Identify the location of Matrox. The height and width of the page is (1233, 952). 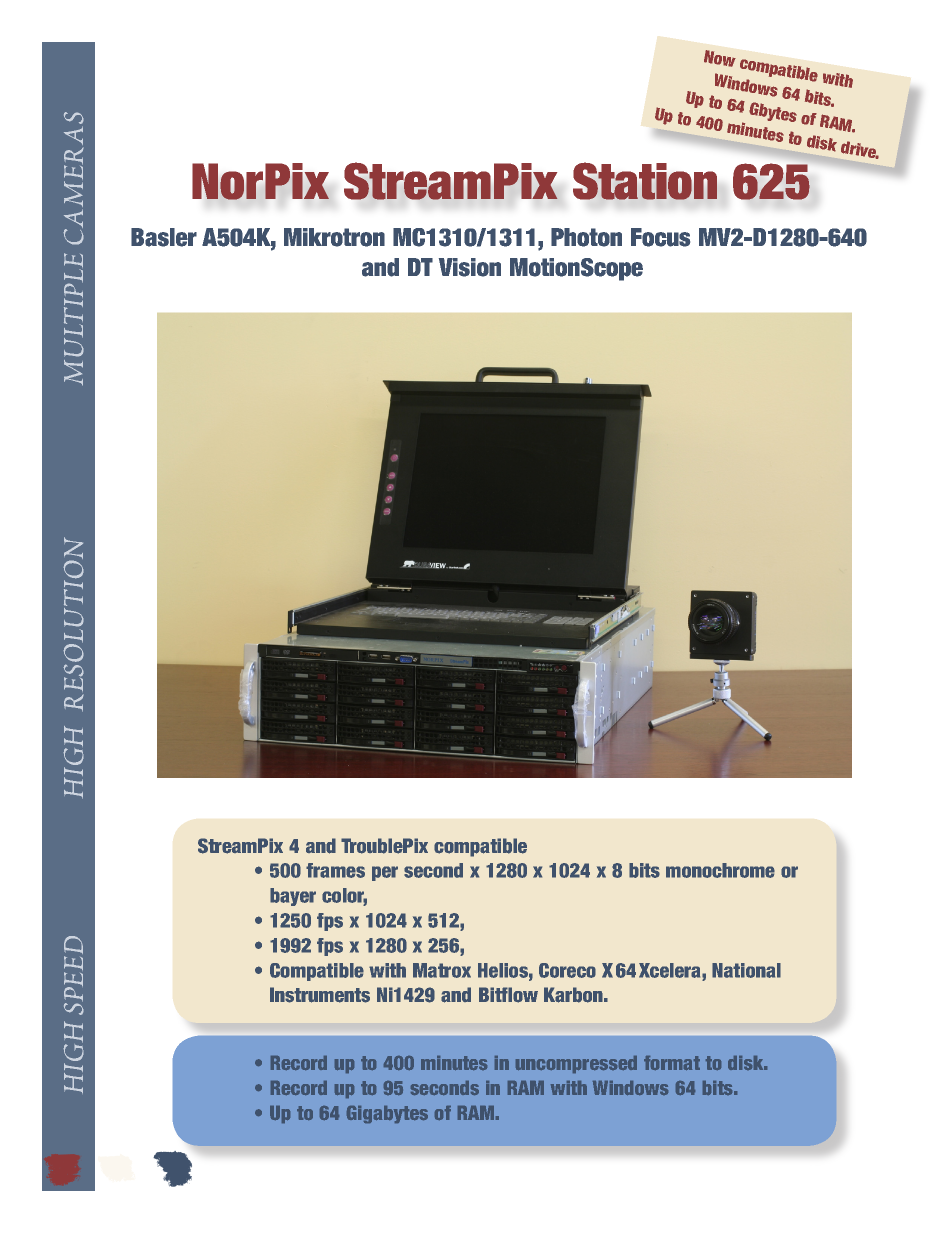
(442, 970).
